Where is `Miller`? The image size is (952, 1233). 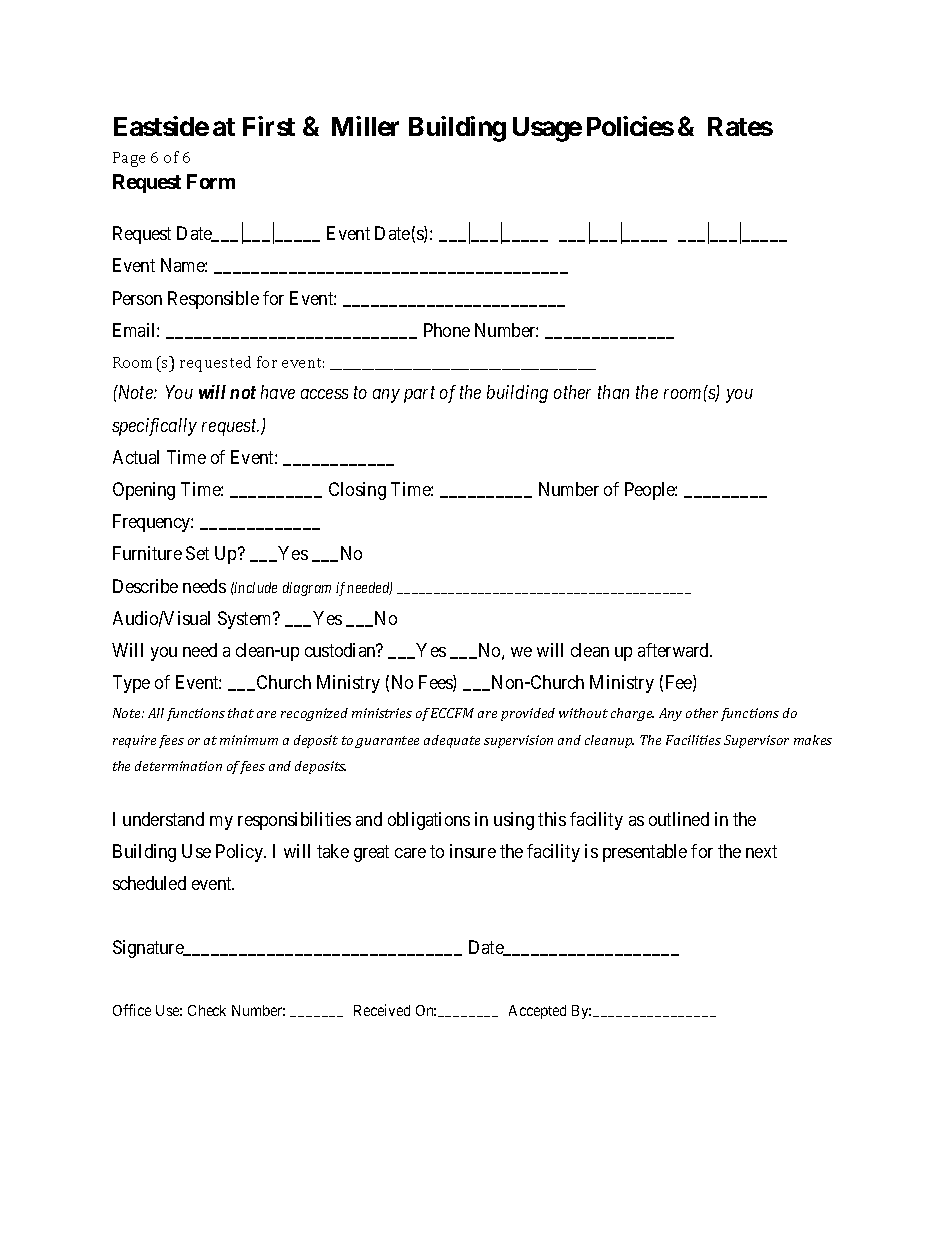 Miller is located at coordinates (365, 126).
